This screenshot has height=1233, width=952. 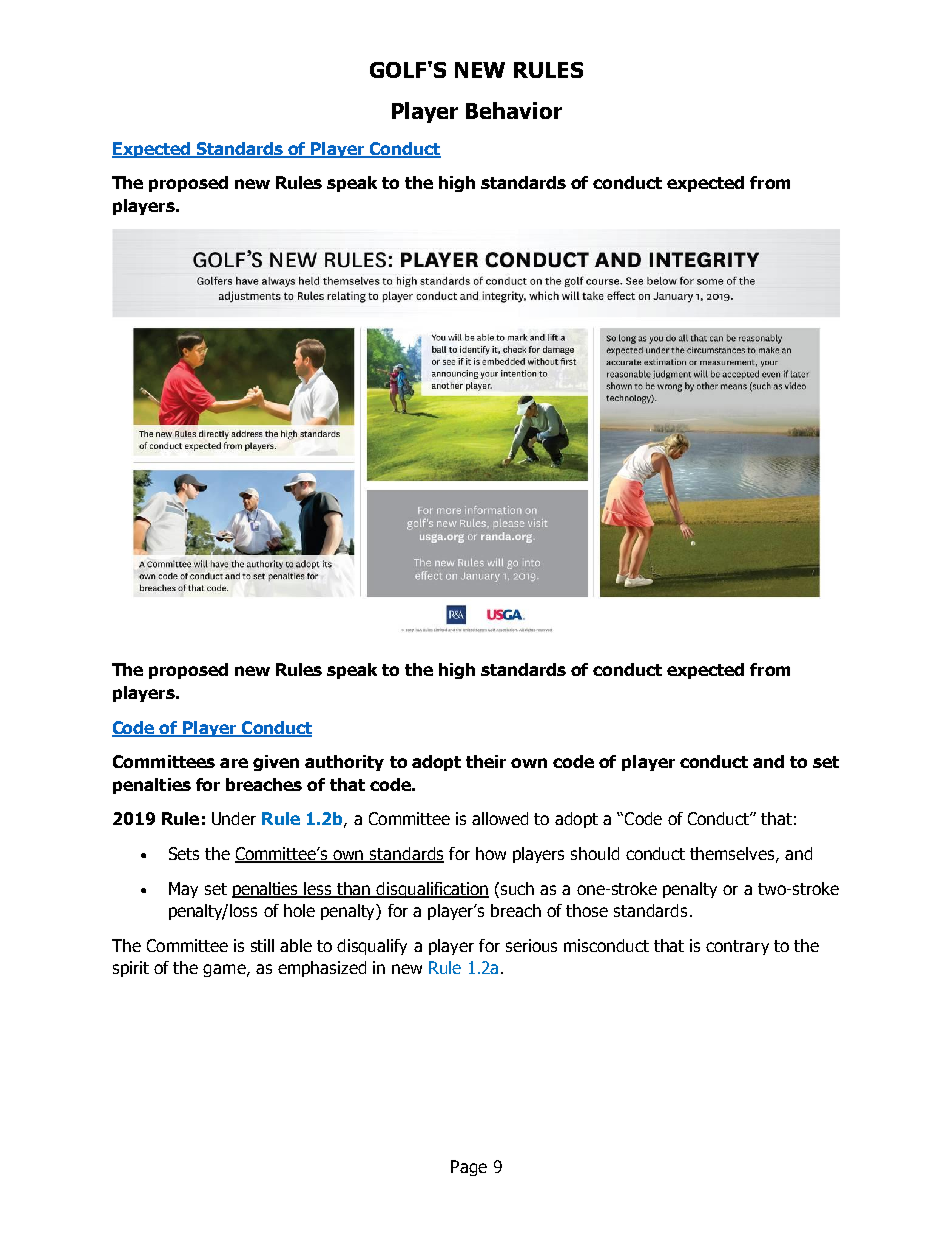 I want to click on allowed, so click(x=500, y=818).
